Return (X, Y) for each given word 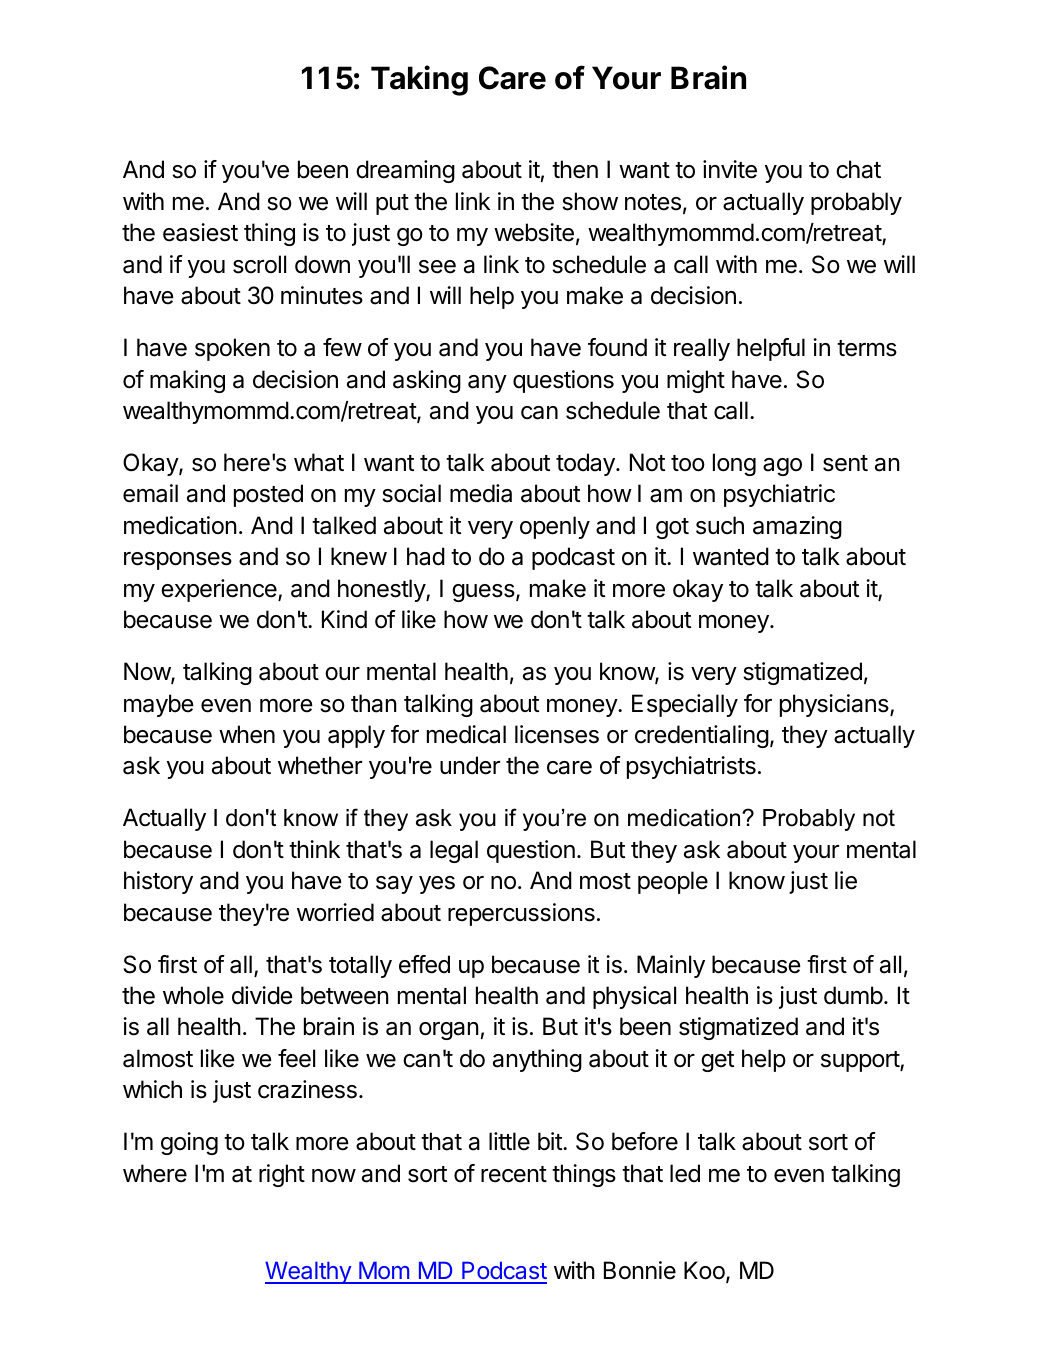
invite (730, 169)
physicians (835, 705)
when (247, 734)
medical (466, 734)
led (685, 1173)
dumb (853, 995)
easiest (200, 232)
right (282, 1175)
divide (262, 995)
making (187, 381)
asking (427, 381)
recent (514, 1174)
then (575, 169)
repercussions (521, 914)
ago (782, 467)
